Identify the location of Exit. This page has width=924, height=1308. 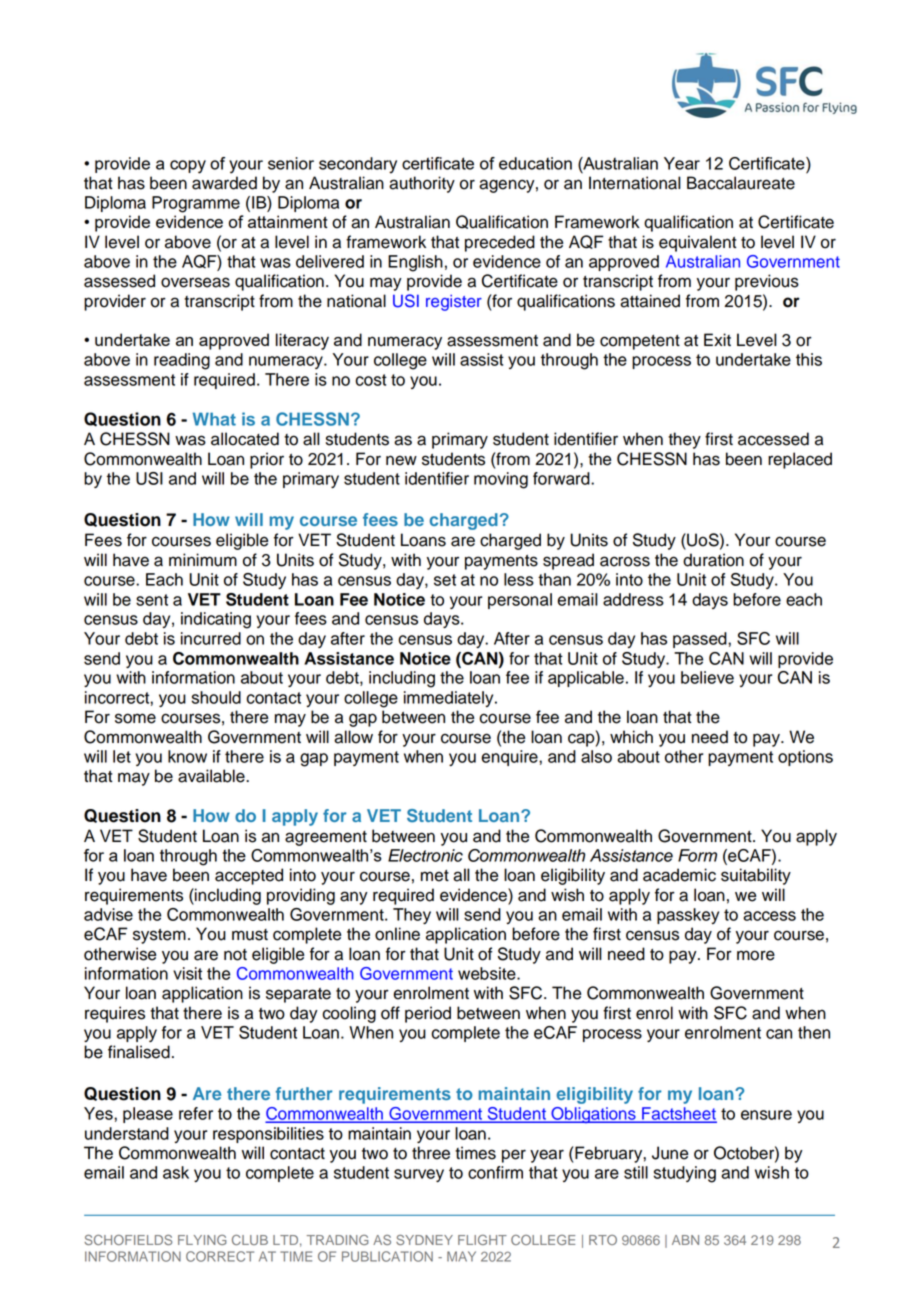
(717, 339).
